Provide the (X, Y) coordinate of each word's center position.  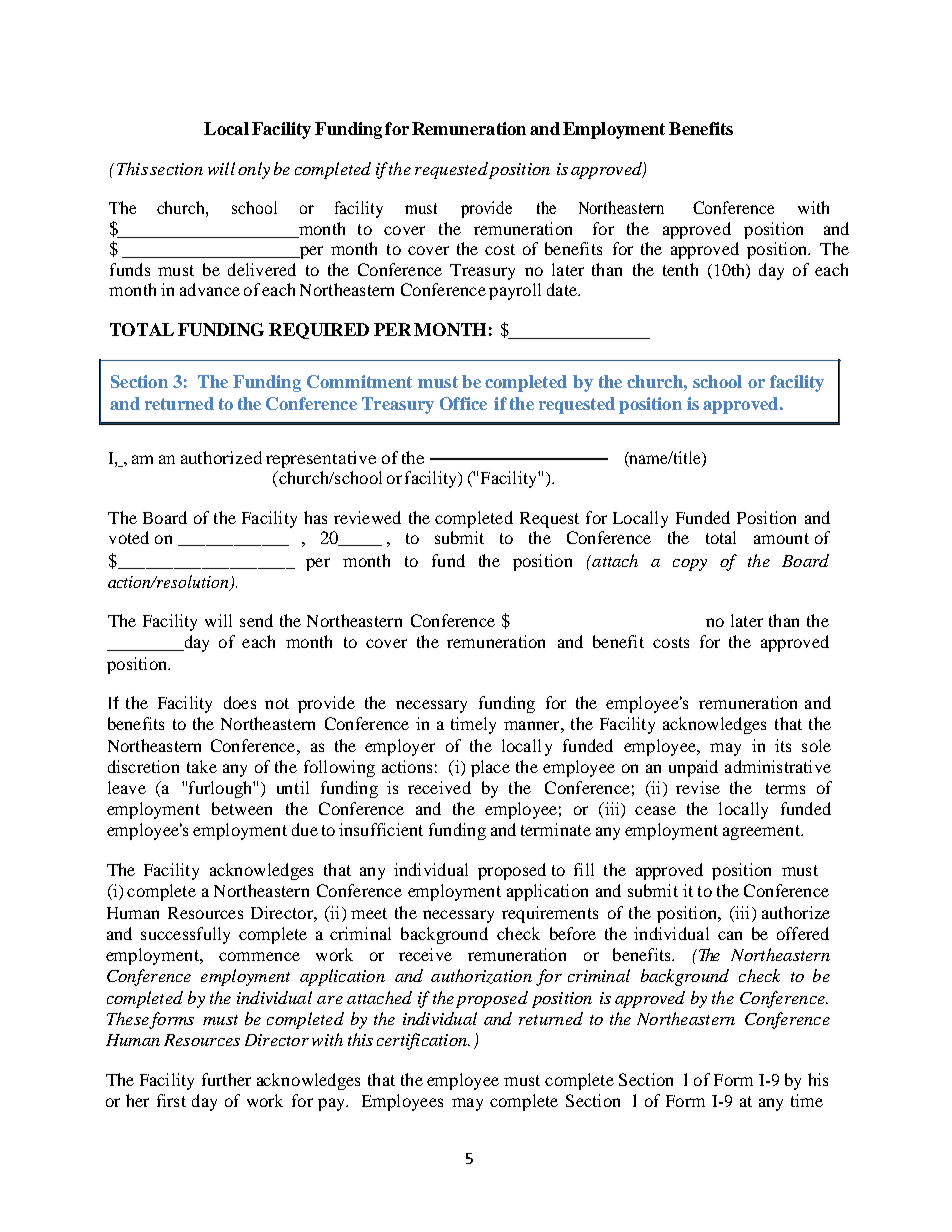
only (254, 170)
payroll (515, 291)
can (730, 935)
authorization (481, 976)
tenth (680, 269)
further (226, 1079)
